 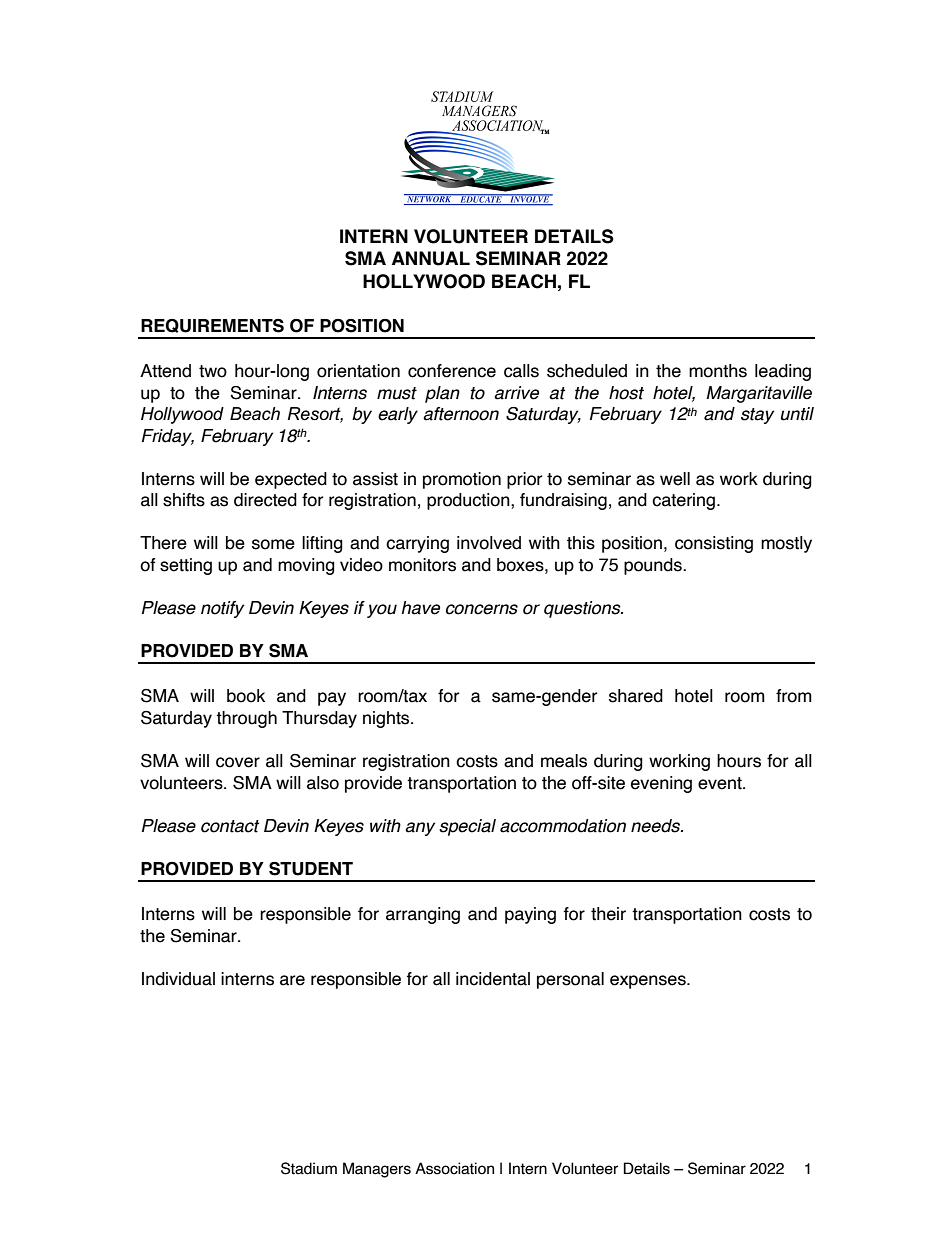 What do you see at coordinates (387, 719) in the screenshot?
I see `nights` at bounding box center [387, 719].
